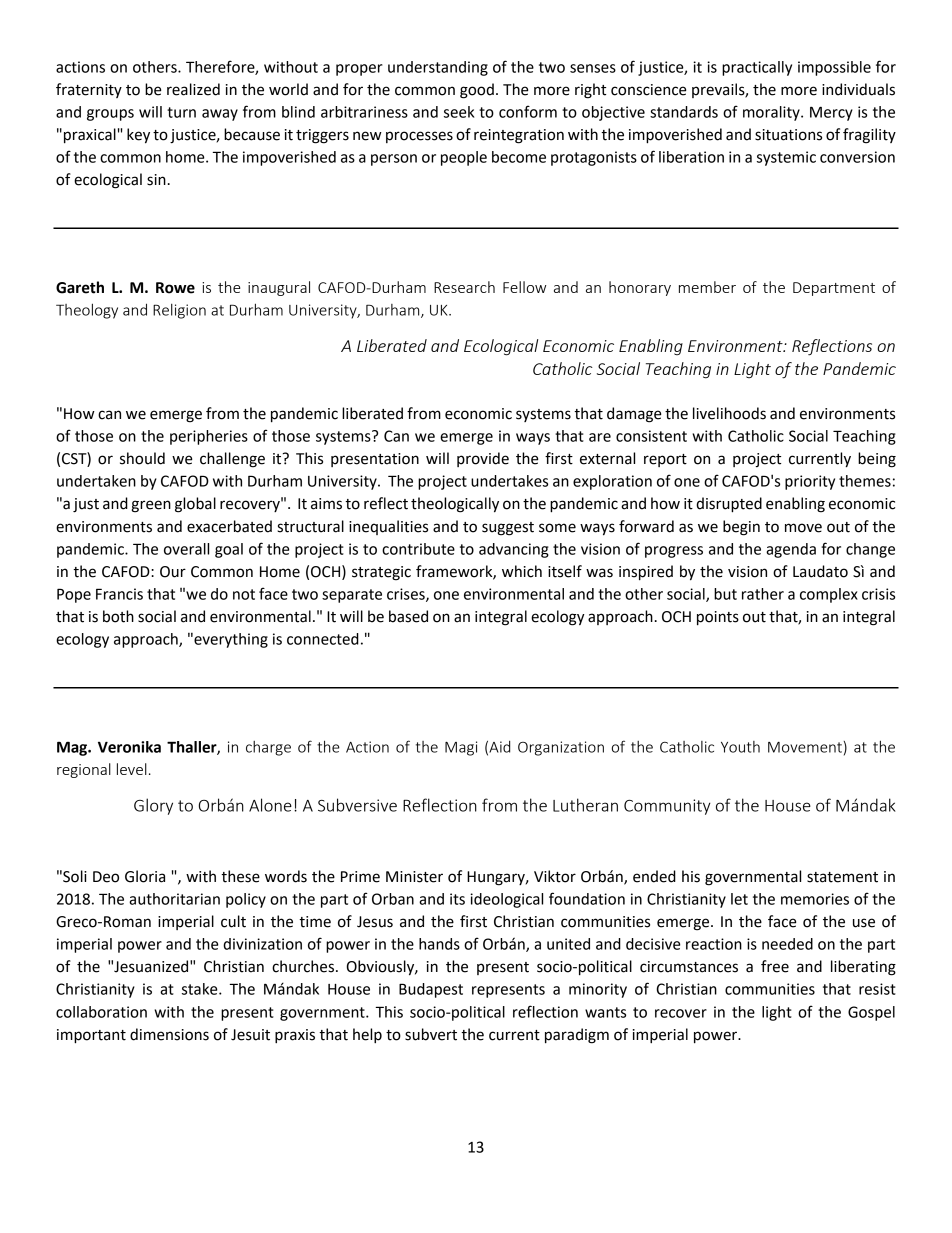 Image resolution: width=952 pixels, height=1233 pixels. Describe the element at coordinates (186, 549) in the screenshot. I see `overall` at that location.
